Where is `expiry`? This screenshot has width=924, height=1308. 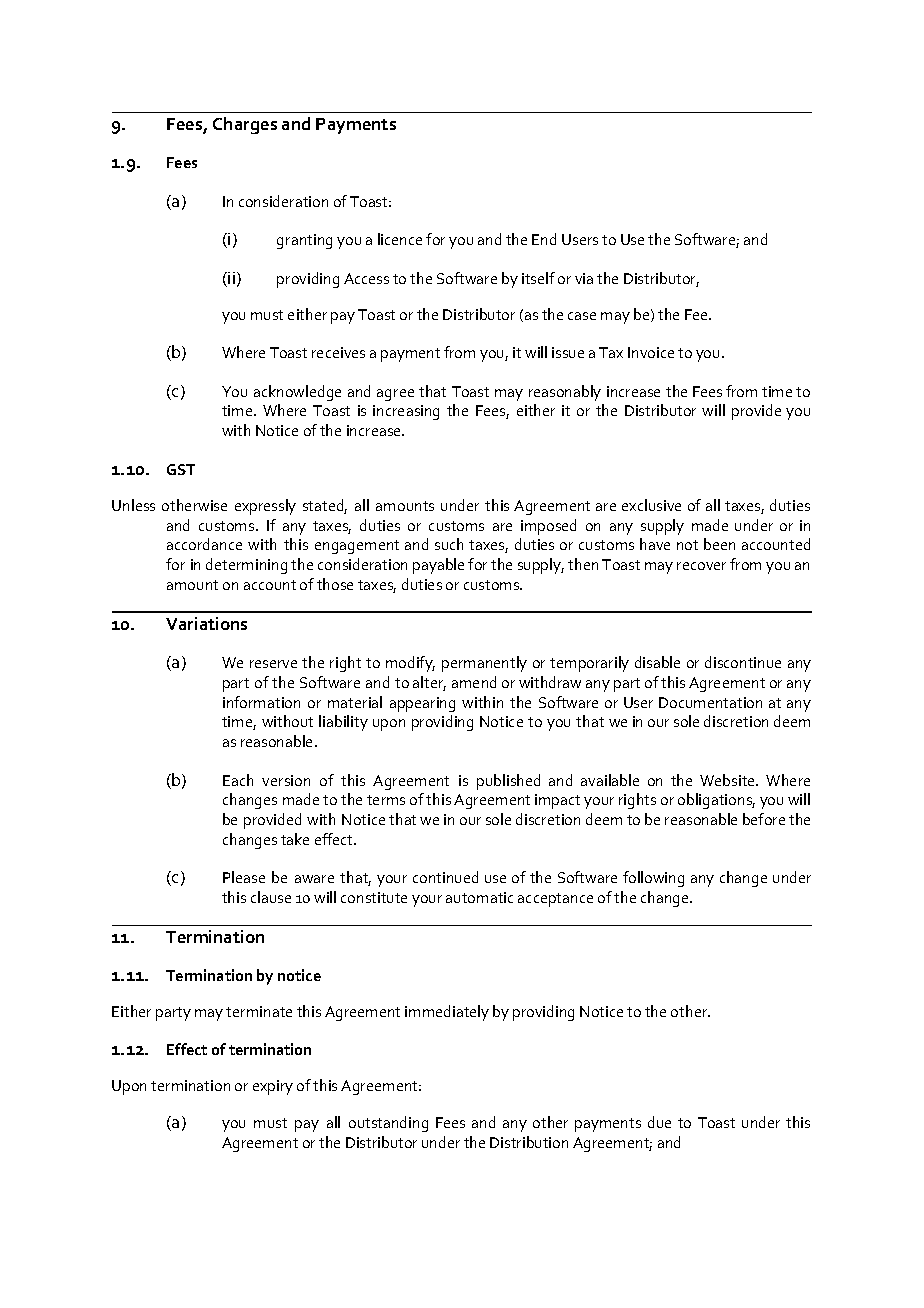 expiry is located at coordinates (273, 1087).
